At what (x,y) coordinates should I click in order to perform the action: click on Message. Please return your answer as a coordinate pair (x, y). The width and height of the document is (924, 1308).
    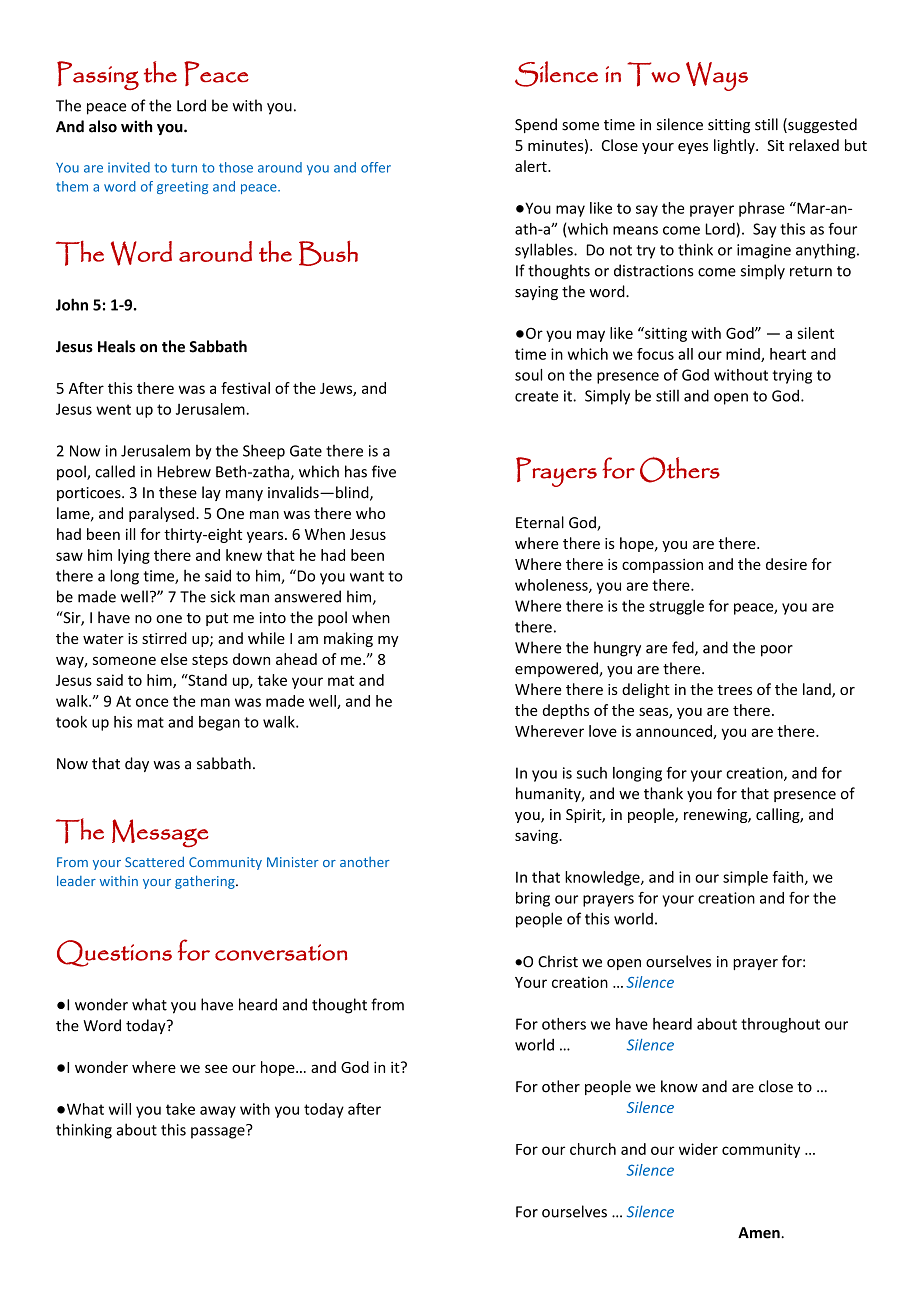
    Looking at the image, I should click on (160, 833).
